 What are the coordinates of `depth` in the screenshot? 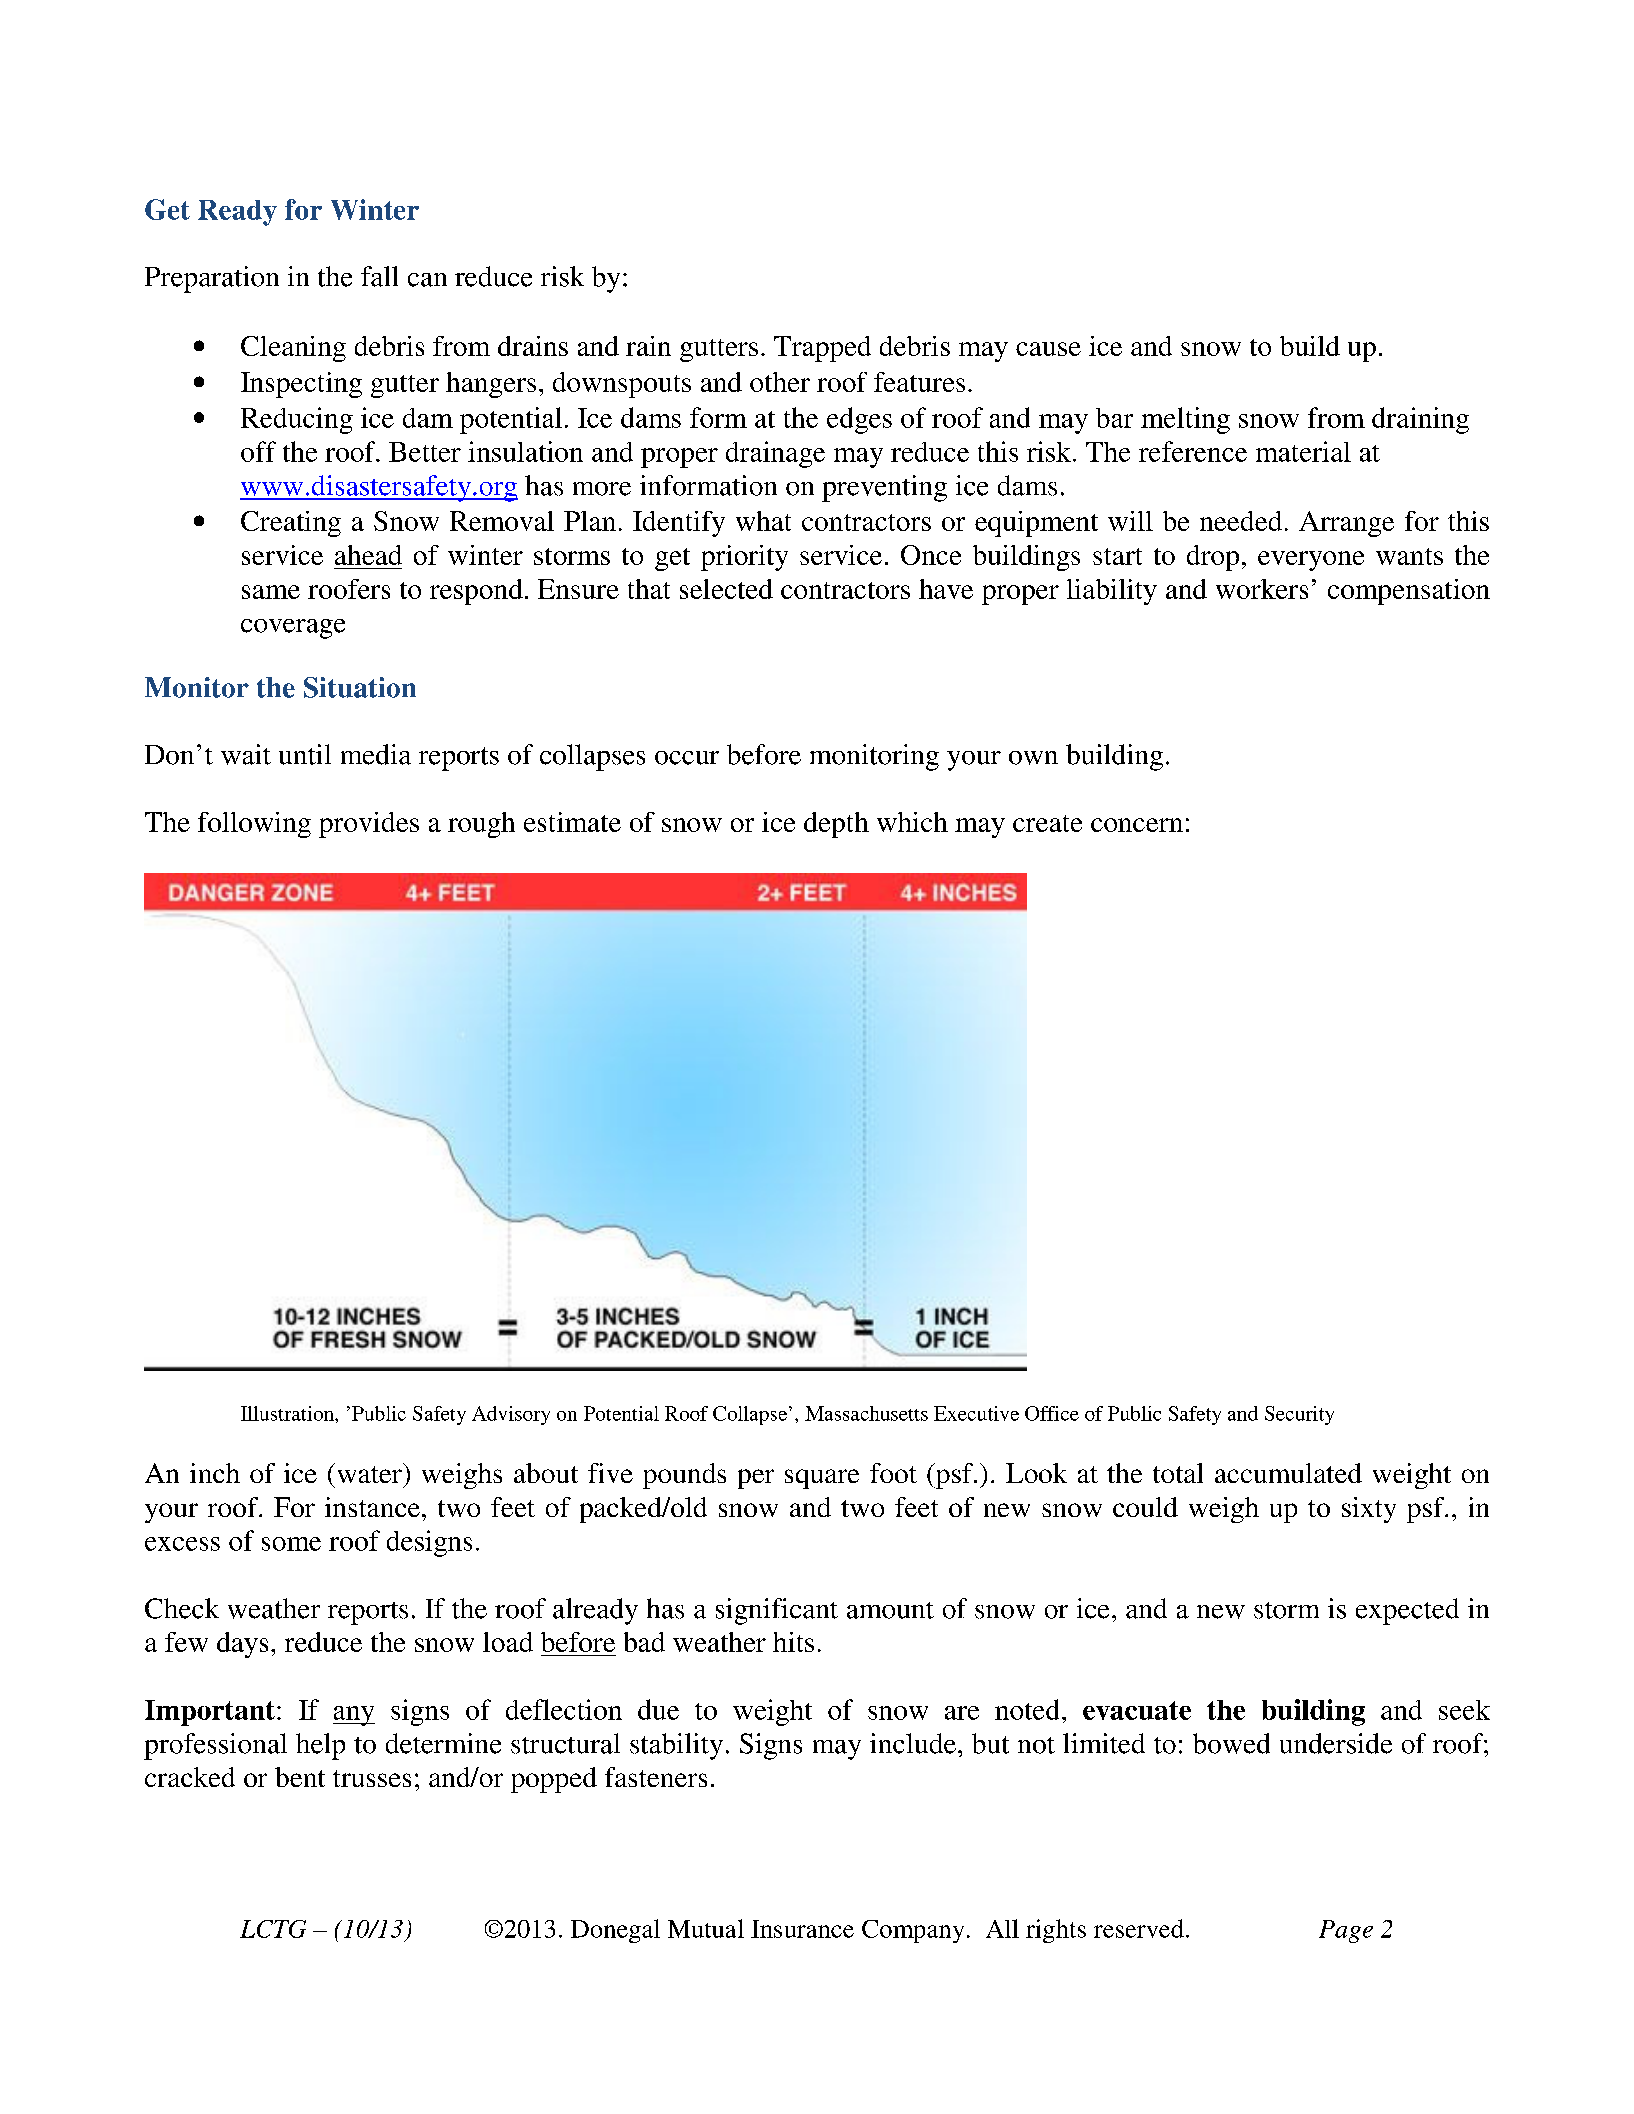 It's located at (836, 825).
